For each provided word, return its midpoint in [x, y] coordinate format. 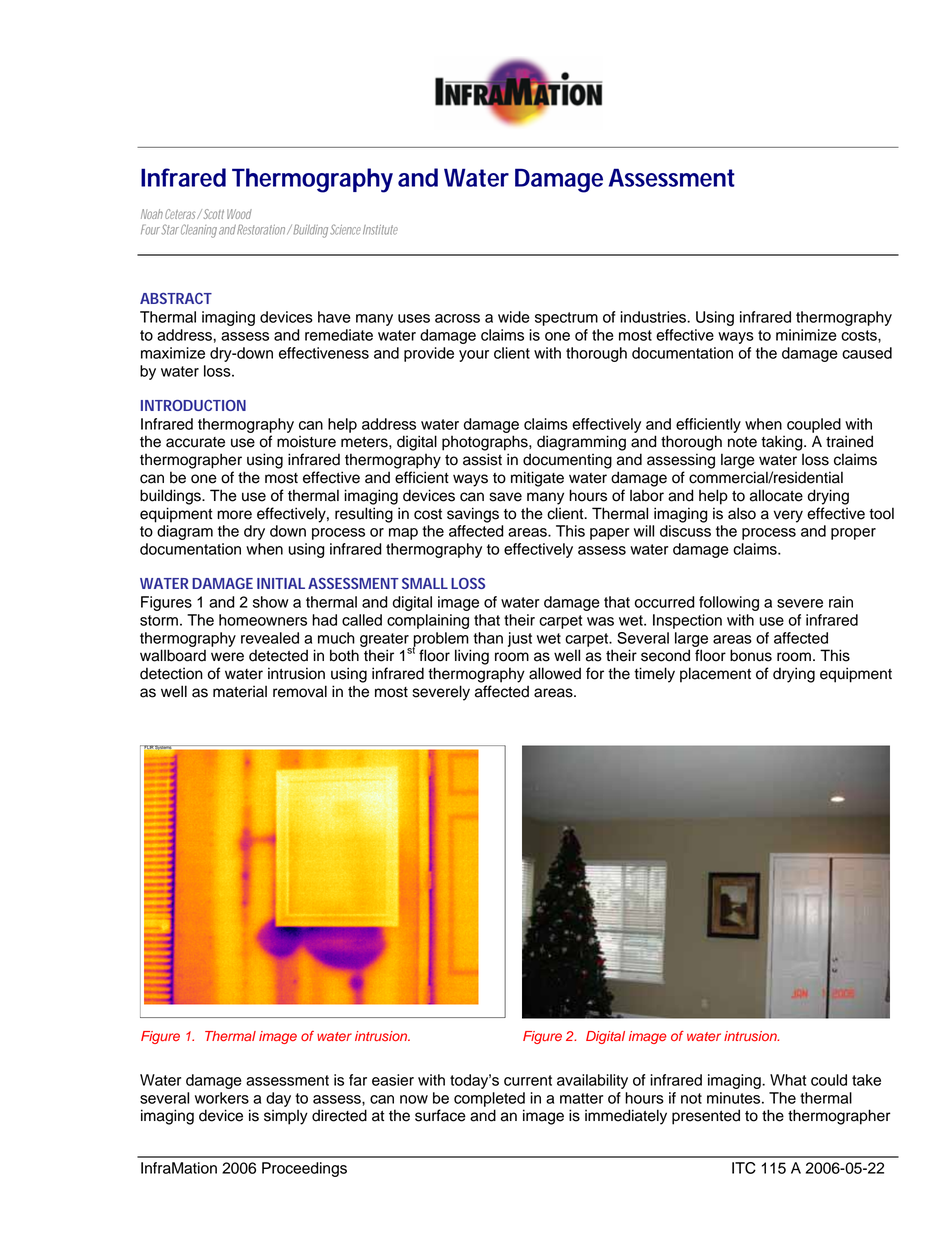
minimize [806, 335]
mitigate [537, 479]
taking [783, 443]
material [240, 691]
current [528, 1080]
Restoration [260, 229]
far [358, 1080]
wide [513, 317]
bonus [751, 655]
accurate [195, 442]
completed [489, 1099]
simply [286, 1117]
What [788, 1080]
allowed [555, 673]
